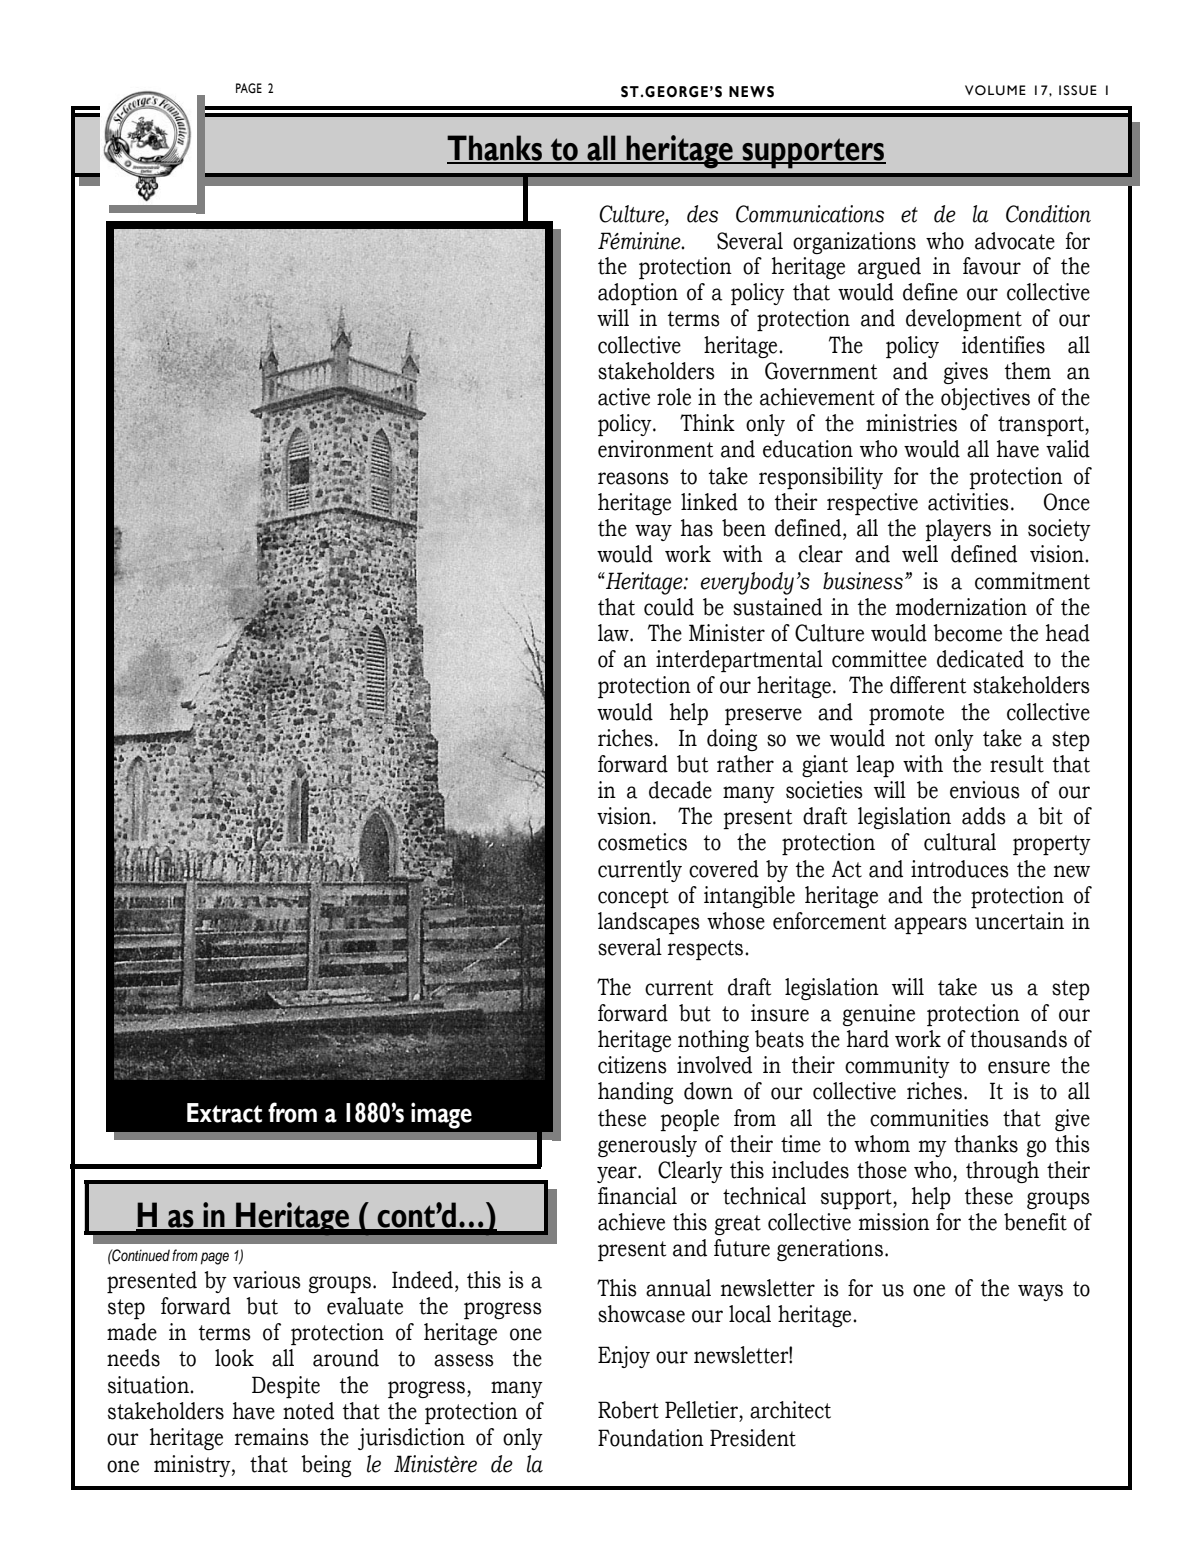  Describe the element at coordinates (271, 1437) in the screenshot. I see `remains` at that location.
